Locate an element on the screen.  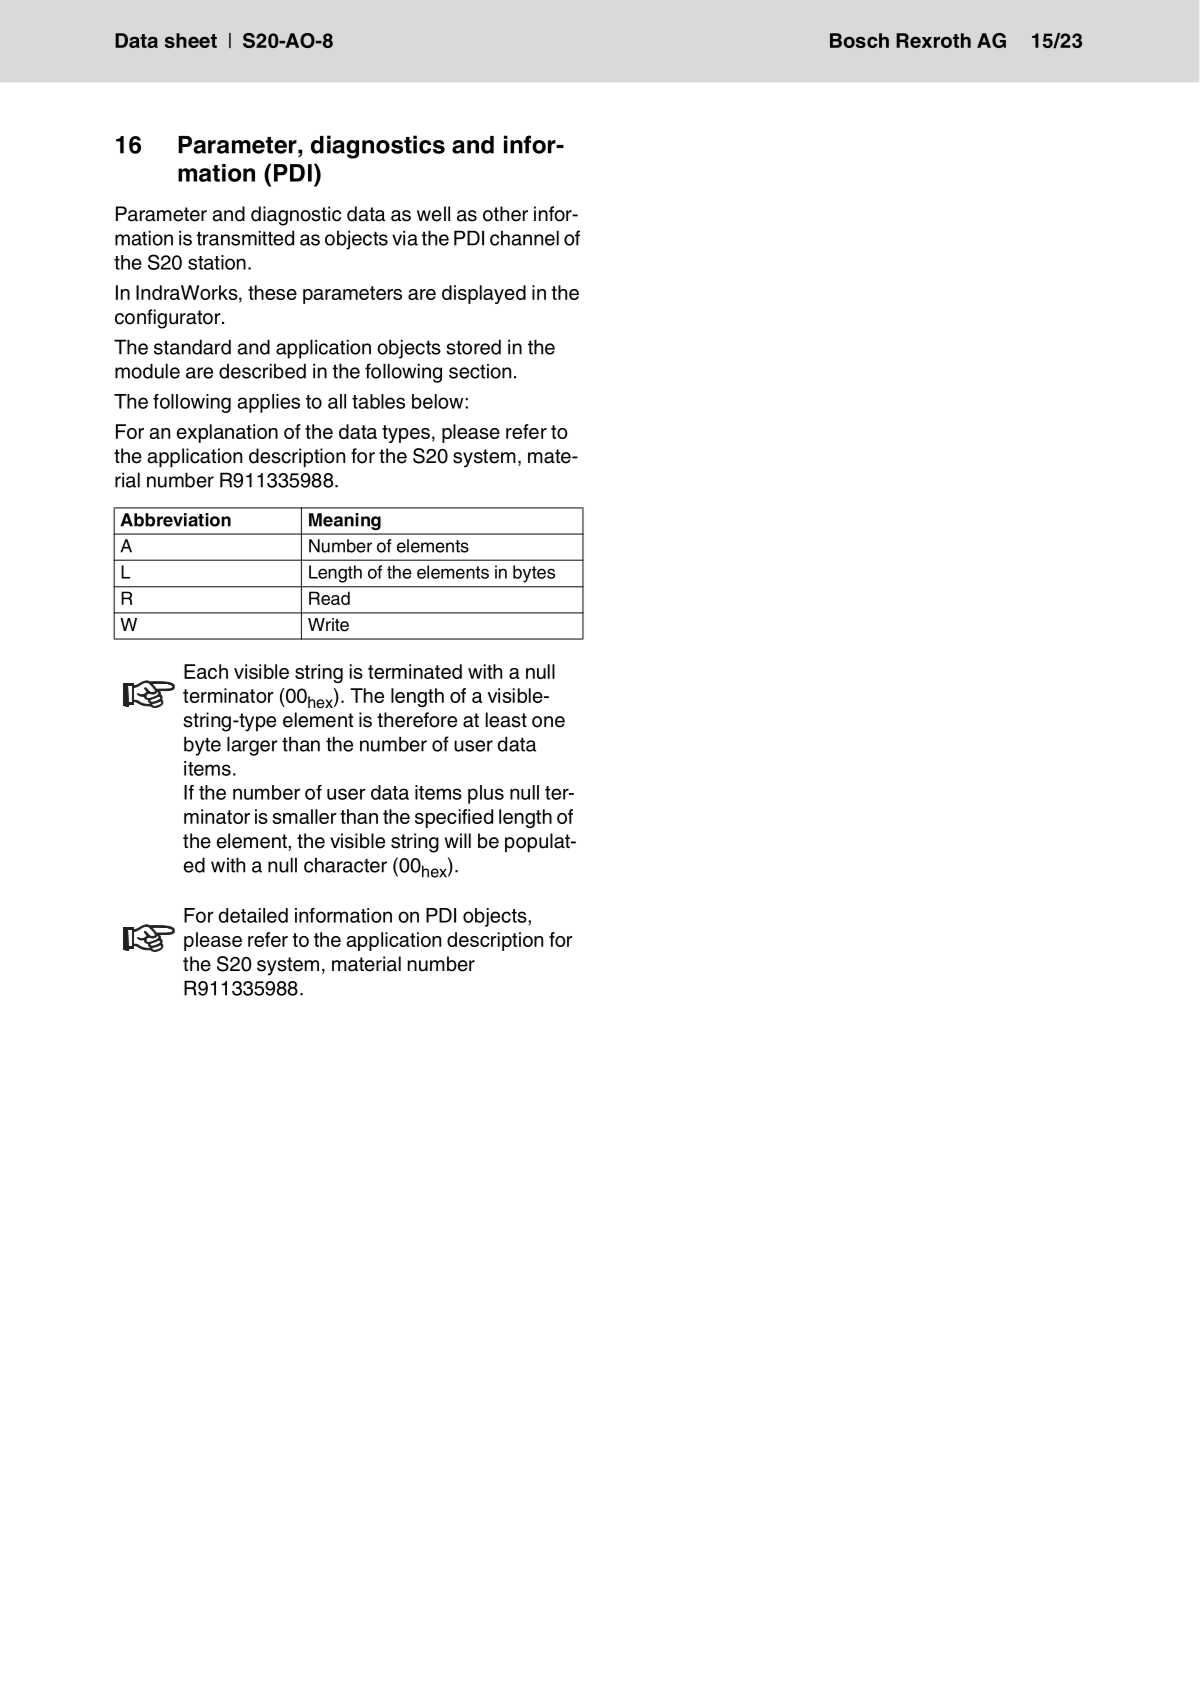
section is located at coordinates (480, 371).
